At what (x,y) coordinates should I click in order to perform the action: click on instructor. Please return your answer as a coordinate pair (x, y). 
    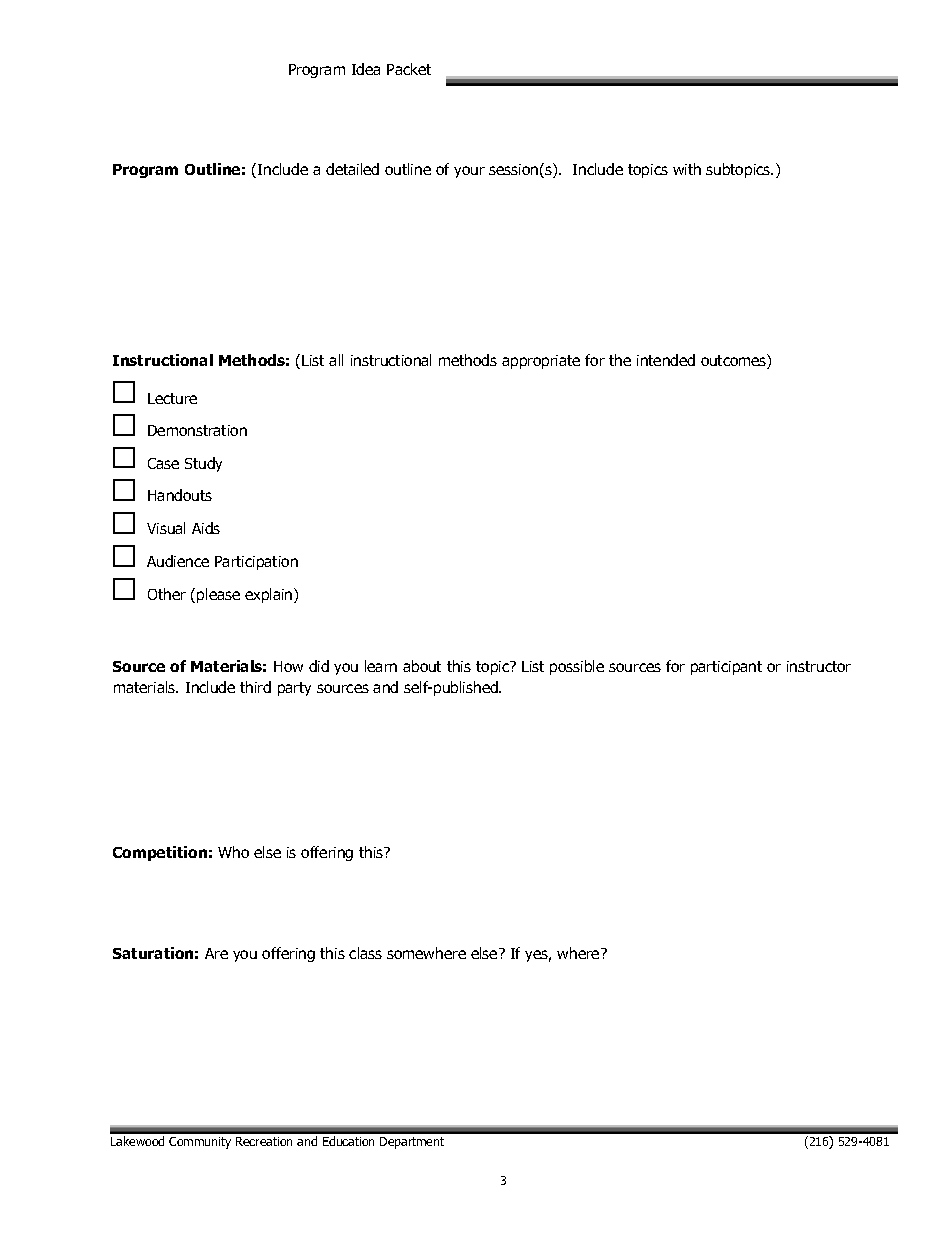
    Looking at the image, I should click on (819, 666).
